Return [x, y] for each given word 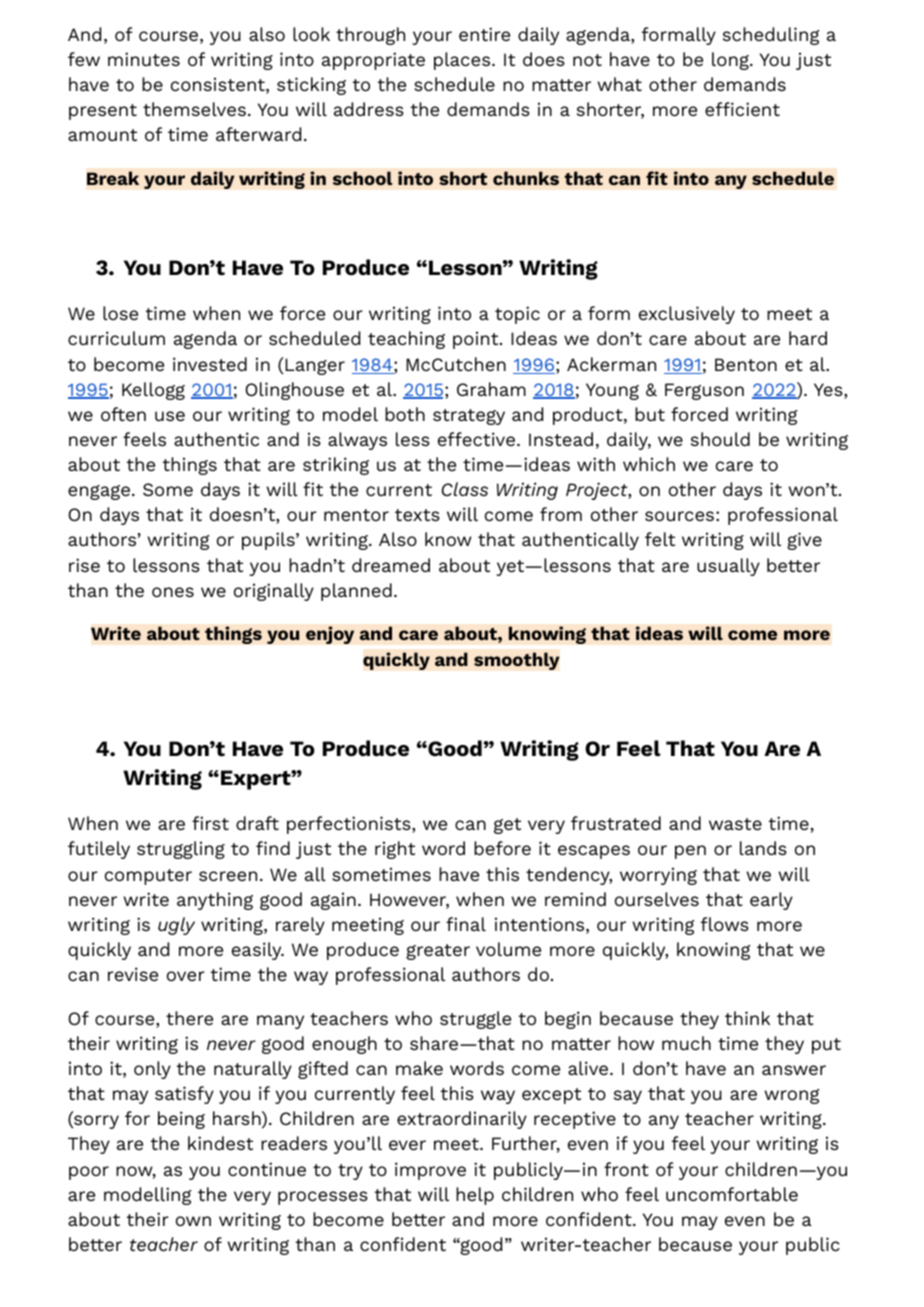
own [193, 1221]
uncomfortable [732, 1194]
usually [728, 567]
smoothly [517, 661]
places [463, 61]
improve [430, 1171]
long [731, 61]
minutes [144, 59]
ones [173, 592]
